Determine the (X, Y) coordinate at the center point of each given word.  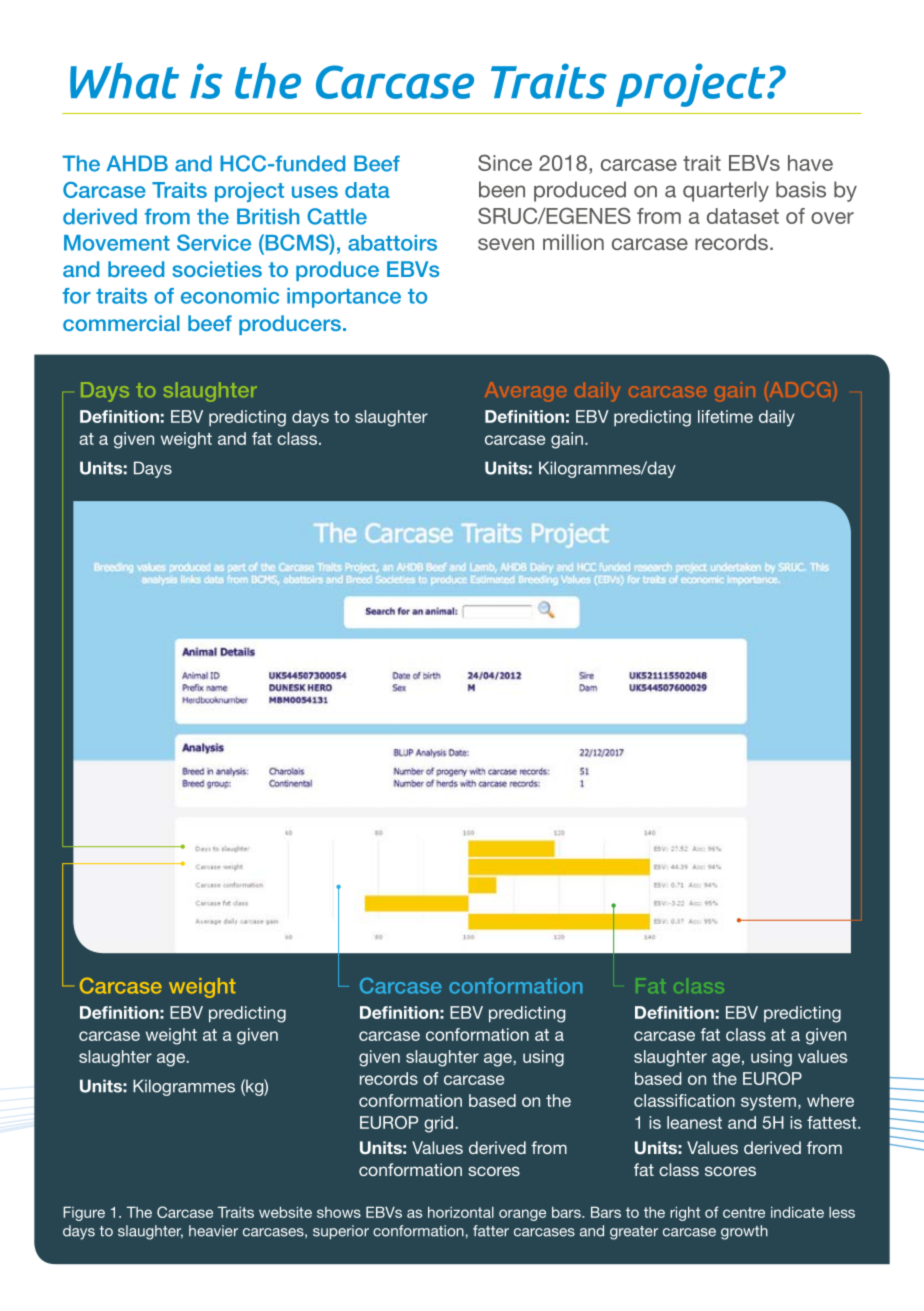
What (124, 80)
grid (440, 1124)
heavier (213, 1231)
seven (506, 244)
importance (344, 298)
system (768, 1103)
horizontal (461, 1212)
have (810, 163)
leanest (694, 1122)
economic (230, 296)
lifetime (725, 416)
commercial (121, 323)
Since (505, 162)
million (573, 242)
